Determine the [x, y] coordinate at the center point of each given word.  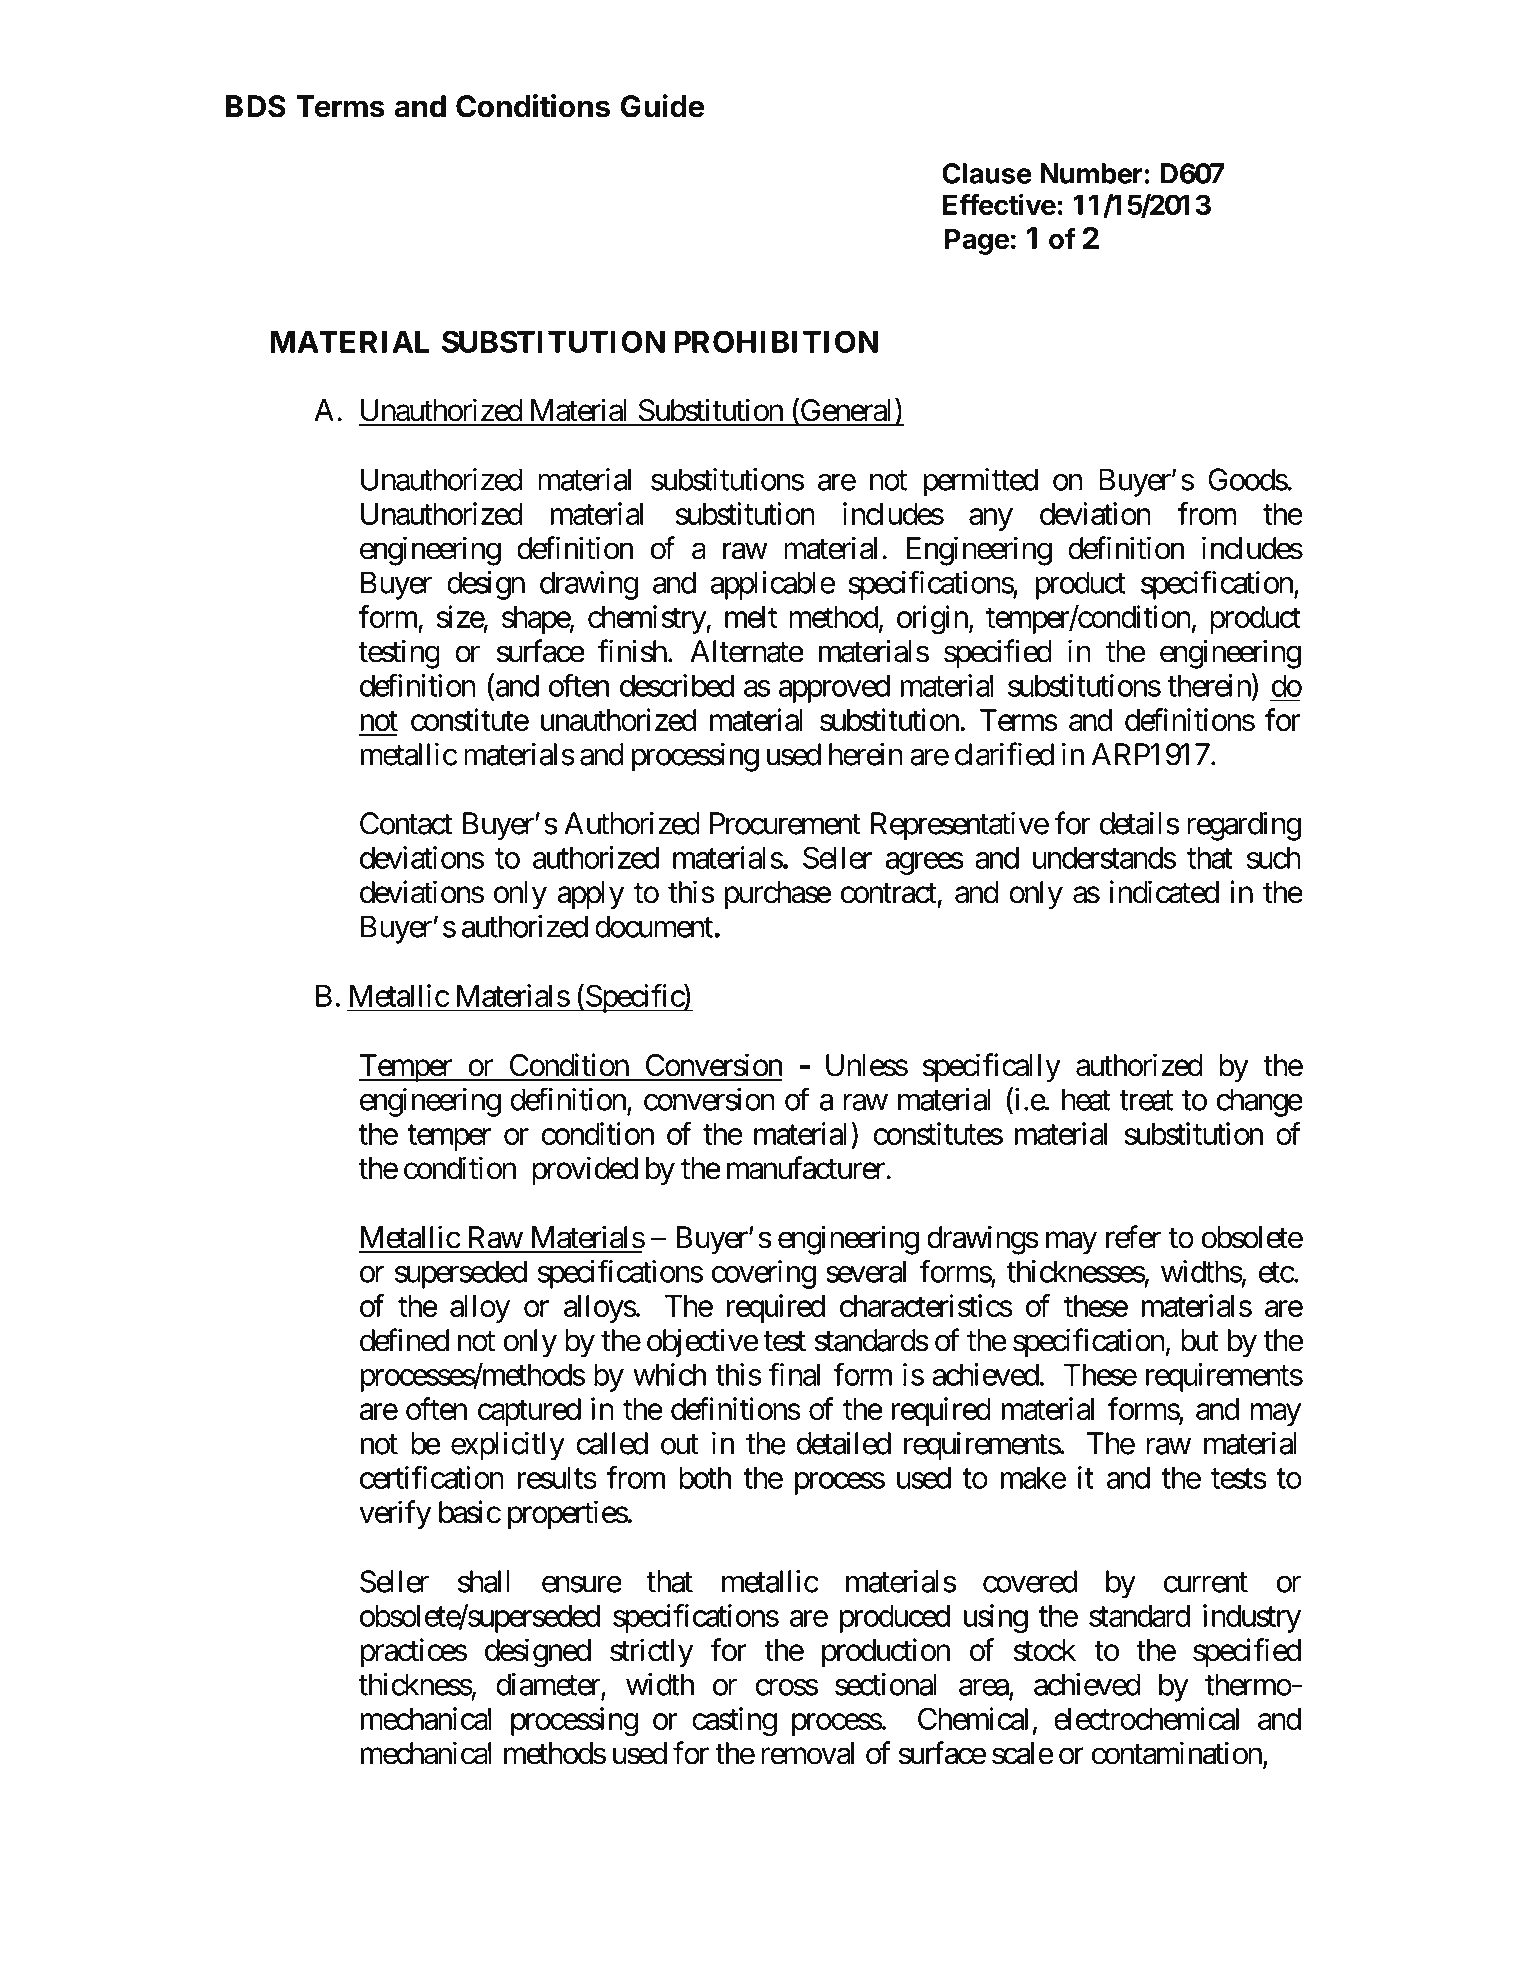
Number [1091, 173]
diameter [549, 1685]
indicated [1164, 892]
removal [807, 1753]
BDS [256, 106]
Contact [406, 823]
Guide [662, 106]
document [655, 926]
